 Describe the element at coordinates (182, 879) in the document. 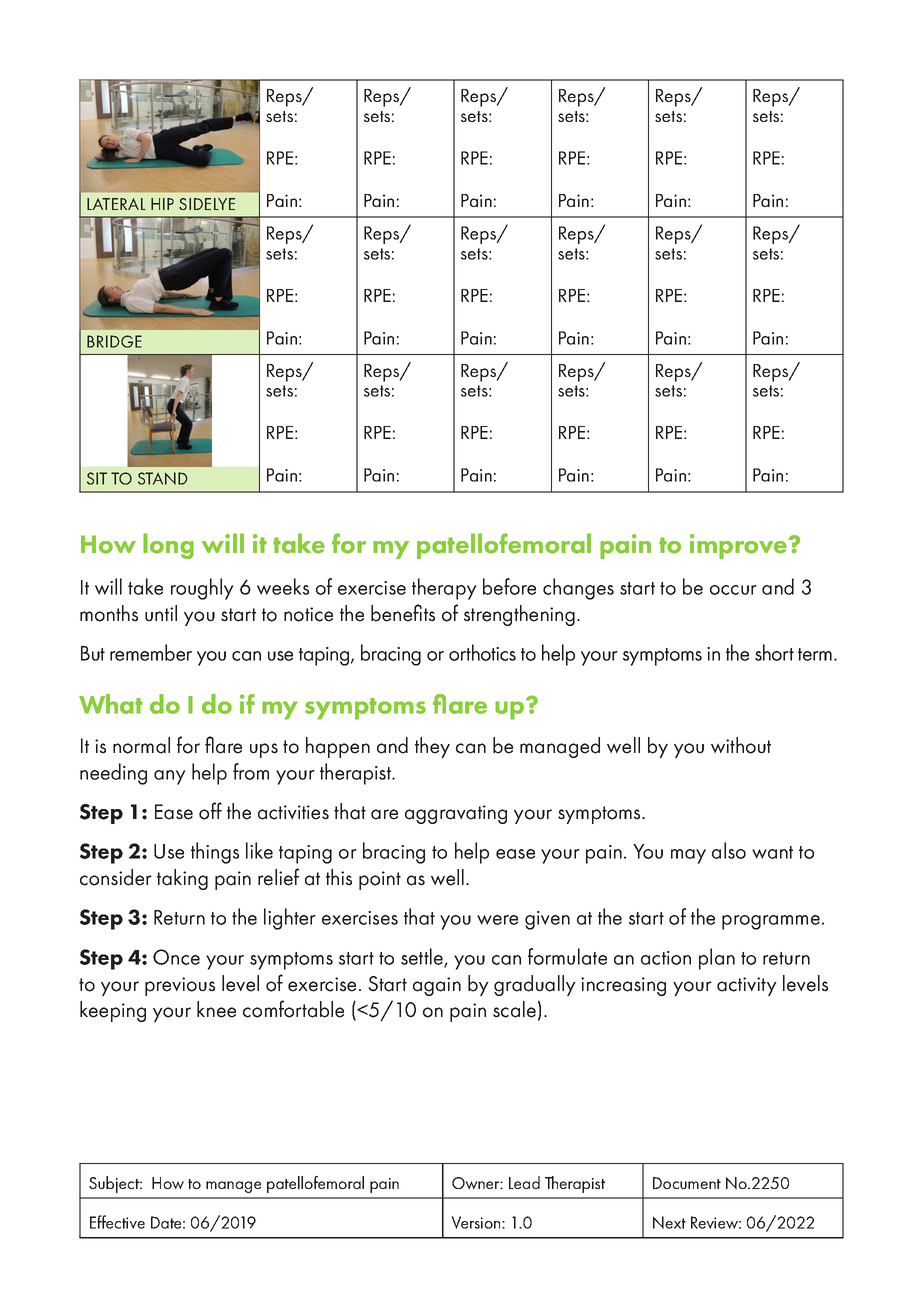

I see `taking` at that location.
